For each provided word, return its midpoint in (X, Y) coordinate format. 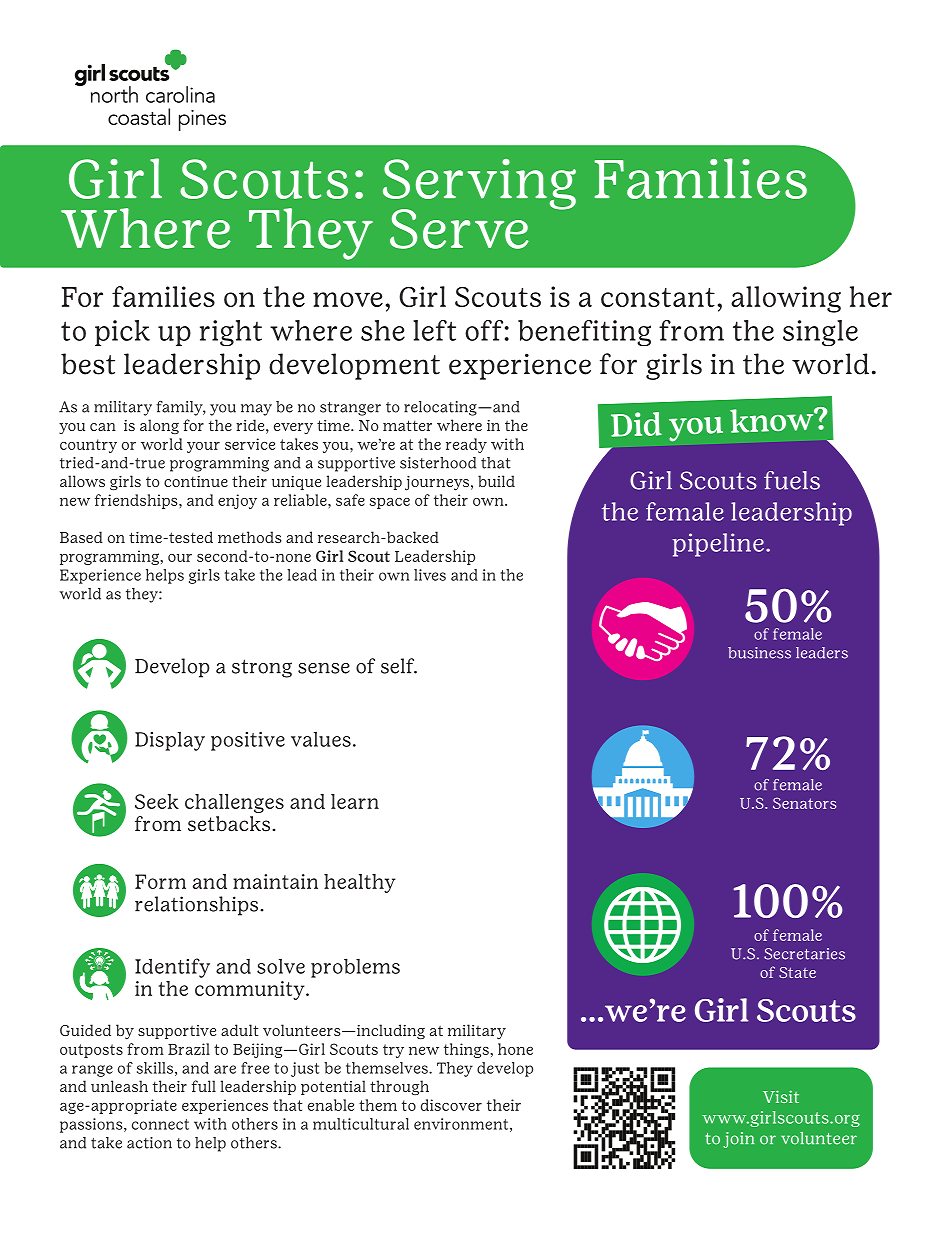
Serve (459, 229)
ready (466, 445)
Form (160, 881)
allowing (786, 299)
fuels (792, 480)
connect (160, 1124)
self (399, 666)
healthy (360, 883)
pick (122, 333)
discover (451, 1105)
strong (262, 668)
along (159, 426)
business (759, 653)
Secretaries (804, 954)
